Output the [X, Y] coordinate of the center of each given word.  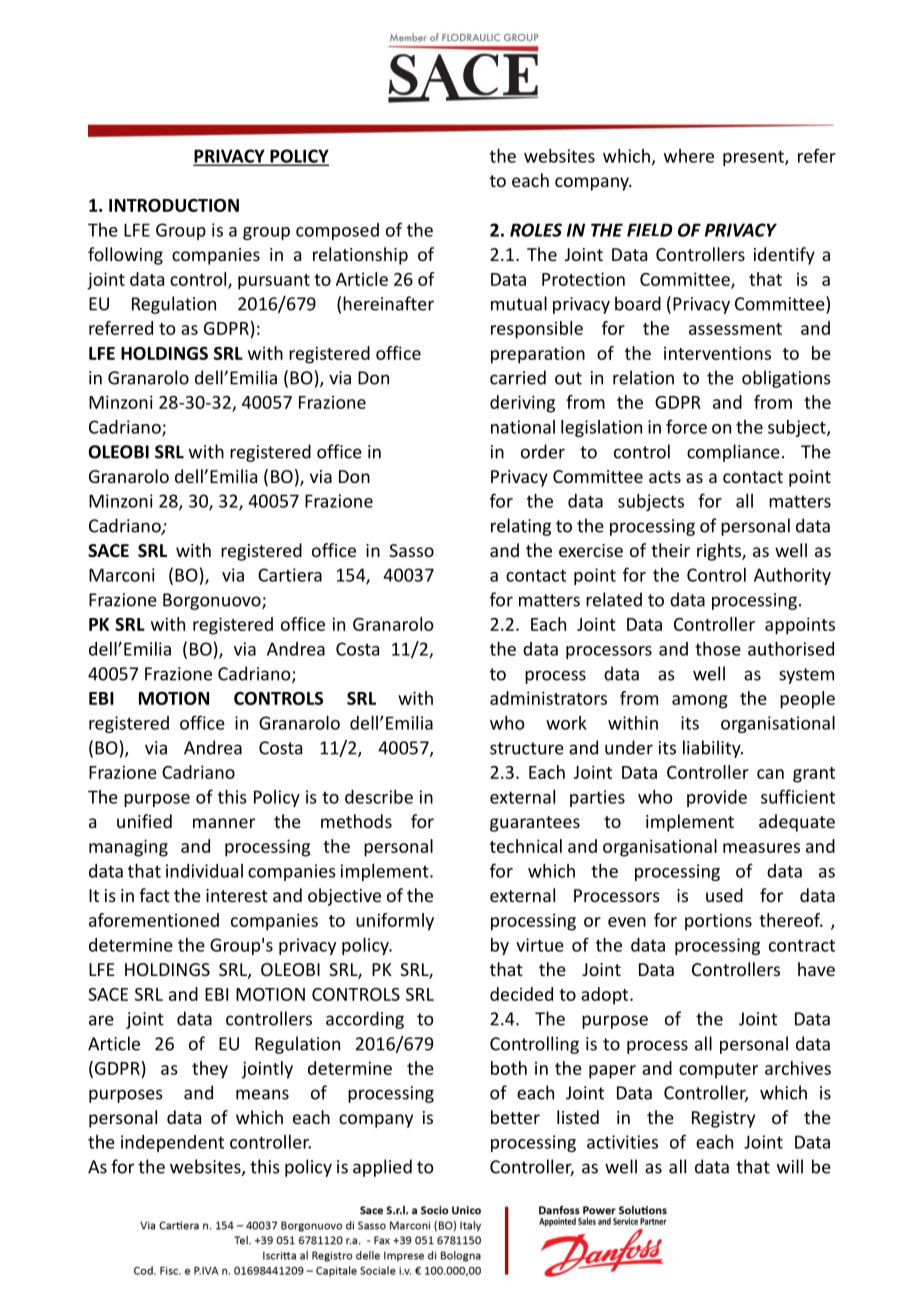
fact [154, 895]
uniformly [395, 922]
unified [144, 821]
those [718, 649]
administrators [548, 698]
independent [172, 1143]
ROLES [536, 230]
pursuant [274, 282]
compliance [733, 453]
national [523, 427]
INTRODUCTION [174, 205]
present [754, 158]
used [724, 895]
